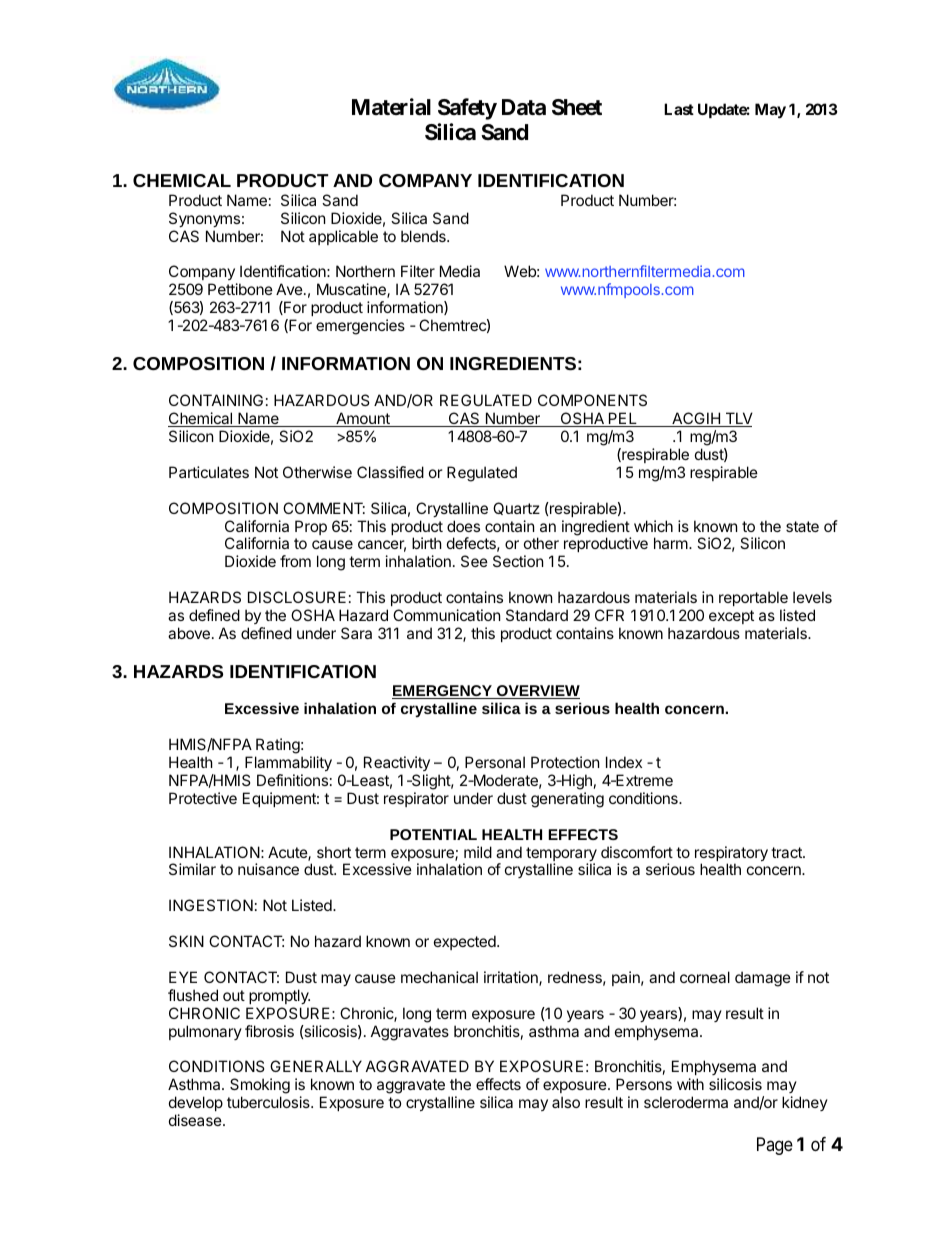 This screenshot has width=952, height=1233. Describe the element at coordinates (787, 852) in the screenshot. I see `tract` at that location.
